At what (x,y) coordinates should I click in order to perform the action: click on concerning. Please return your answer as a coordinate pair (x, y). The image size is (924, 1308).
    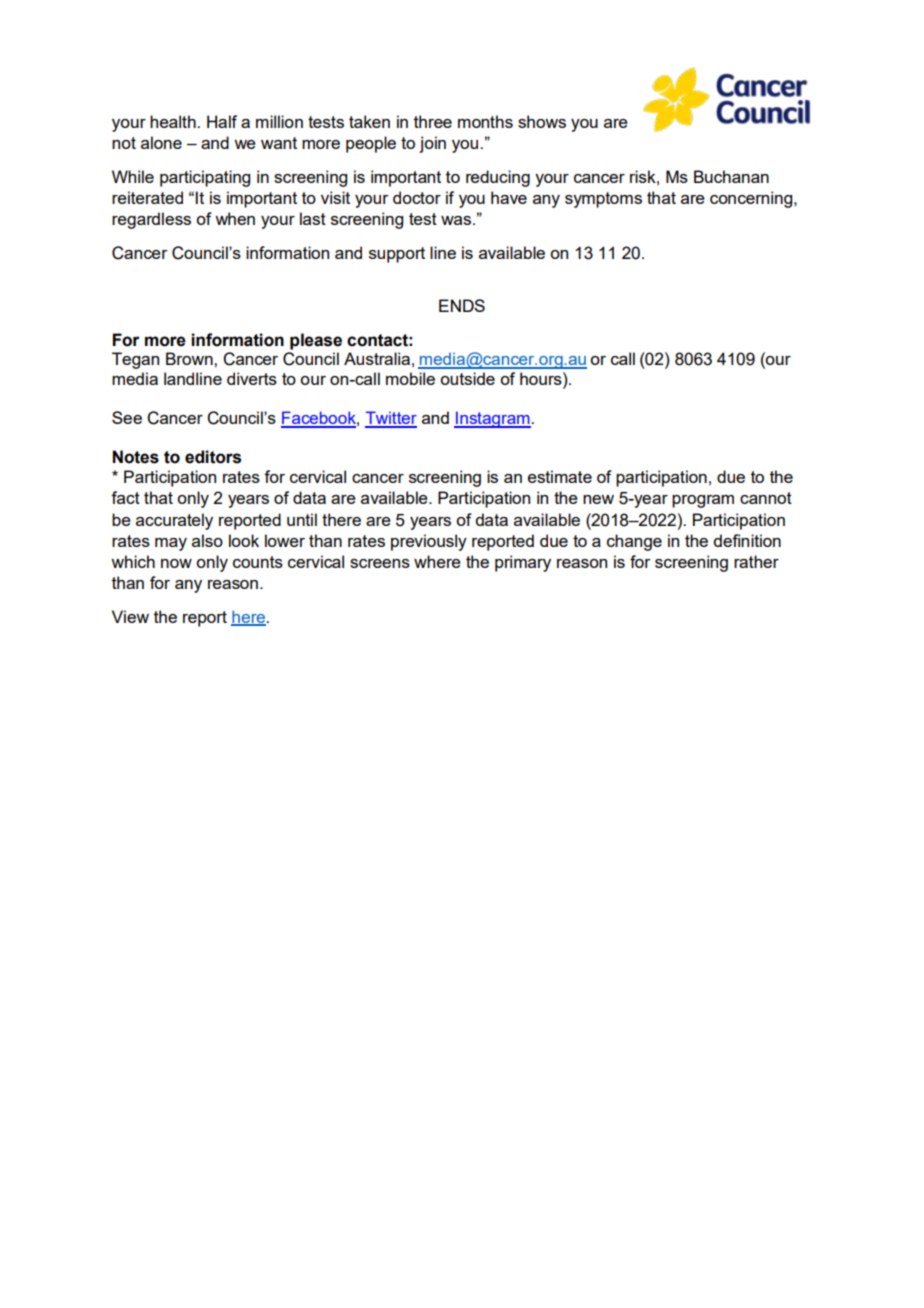
    Looking at the image, I should click on (752, 199).
